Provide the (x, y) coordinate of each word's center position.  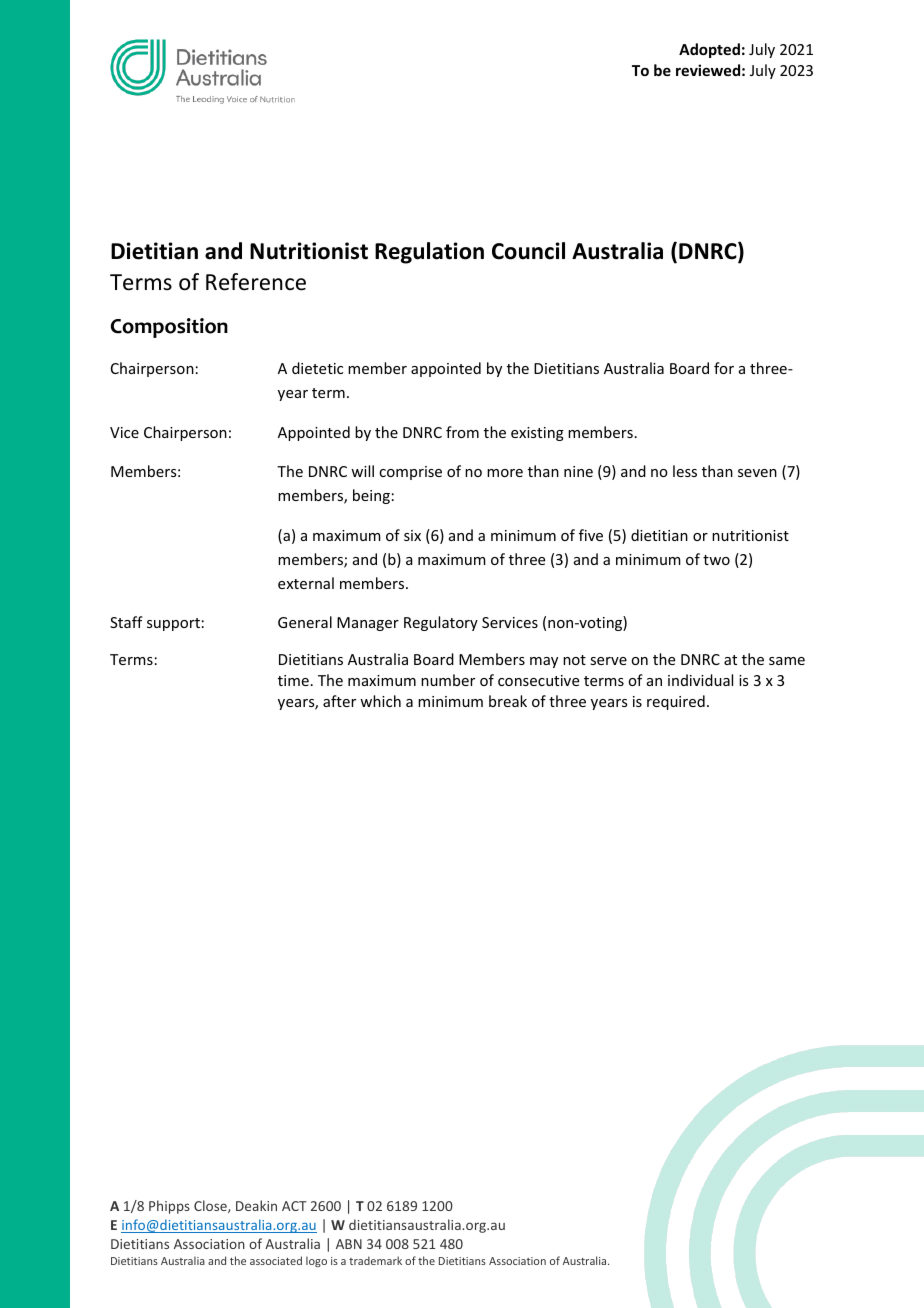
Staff (126, 622)
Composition (169, 328)
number (448, 680)
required (676, 702)
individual (700, 680)
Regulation (429, 253)
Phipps (169, 1207)
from (462, 432)
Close (211, 1206)
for (724, 368)
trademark (375, 1260)
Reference (256, 282)
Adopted (709, 50)
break (508, 701)
